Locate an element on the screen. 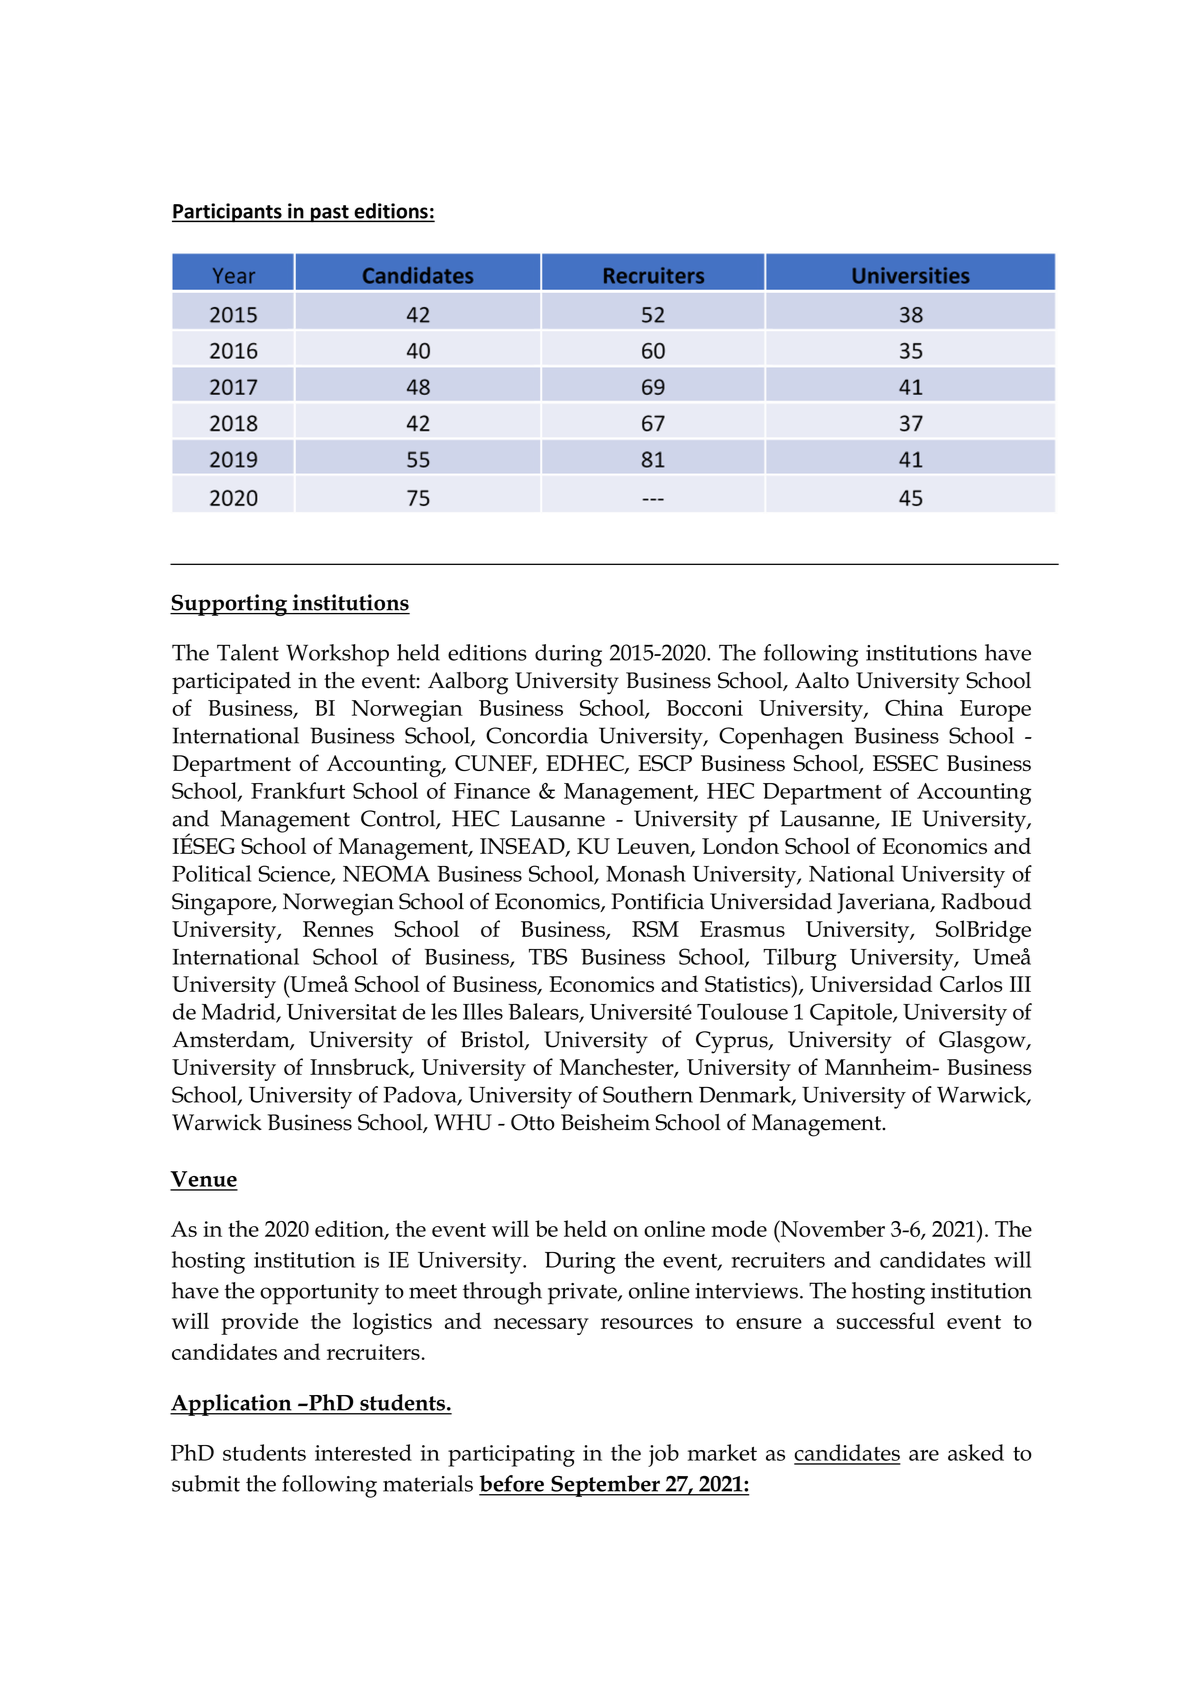  China is located at coordinates (914, 707).
